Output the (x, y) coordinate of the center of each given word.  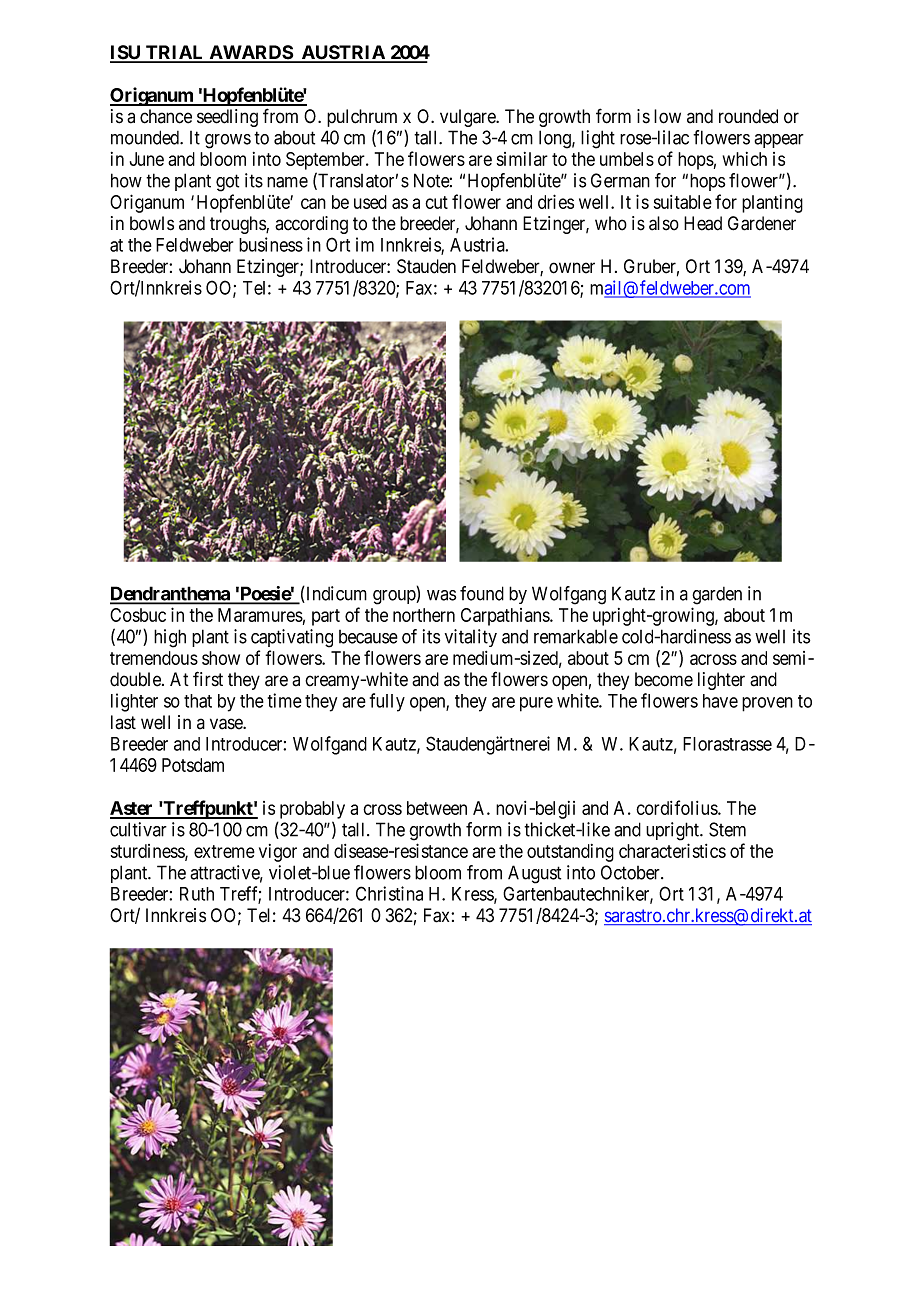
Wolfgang (569, 595)
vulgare (468, 118)
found (482, 593)
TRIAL (175, 53)
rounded (748, 116)
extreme (224, 851)
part (326, 617)
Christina (389, 893)
